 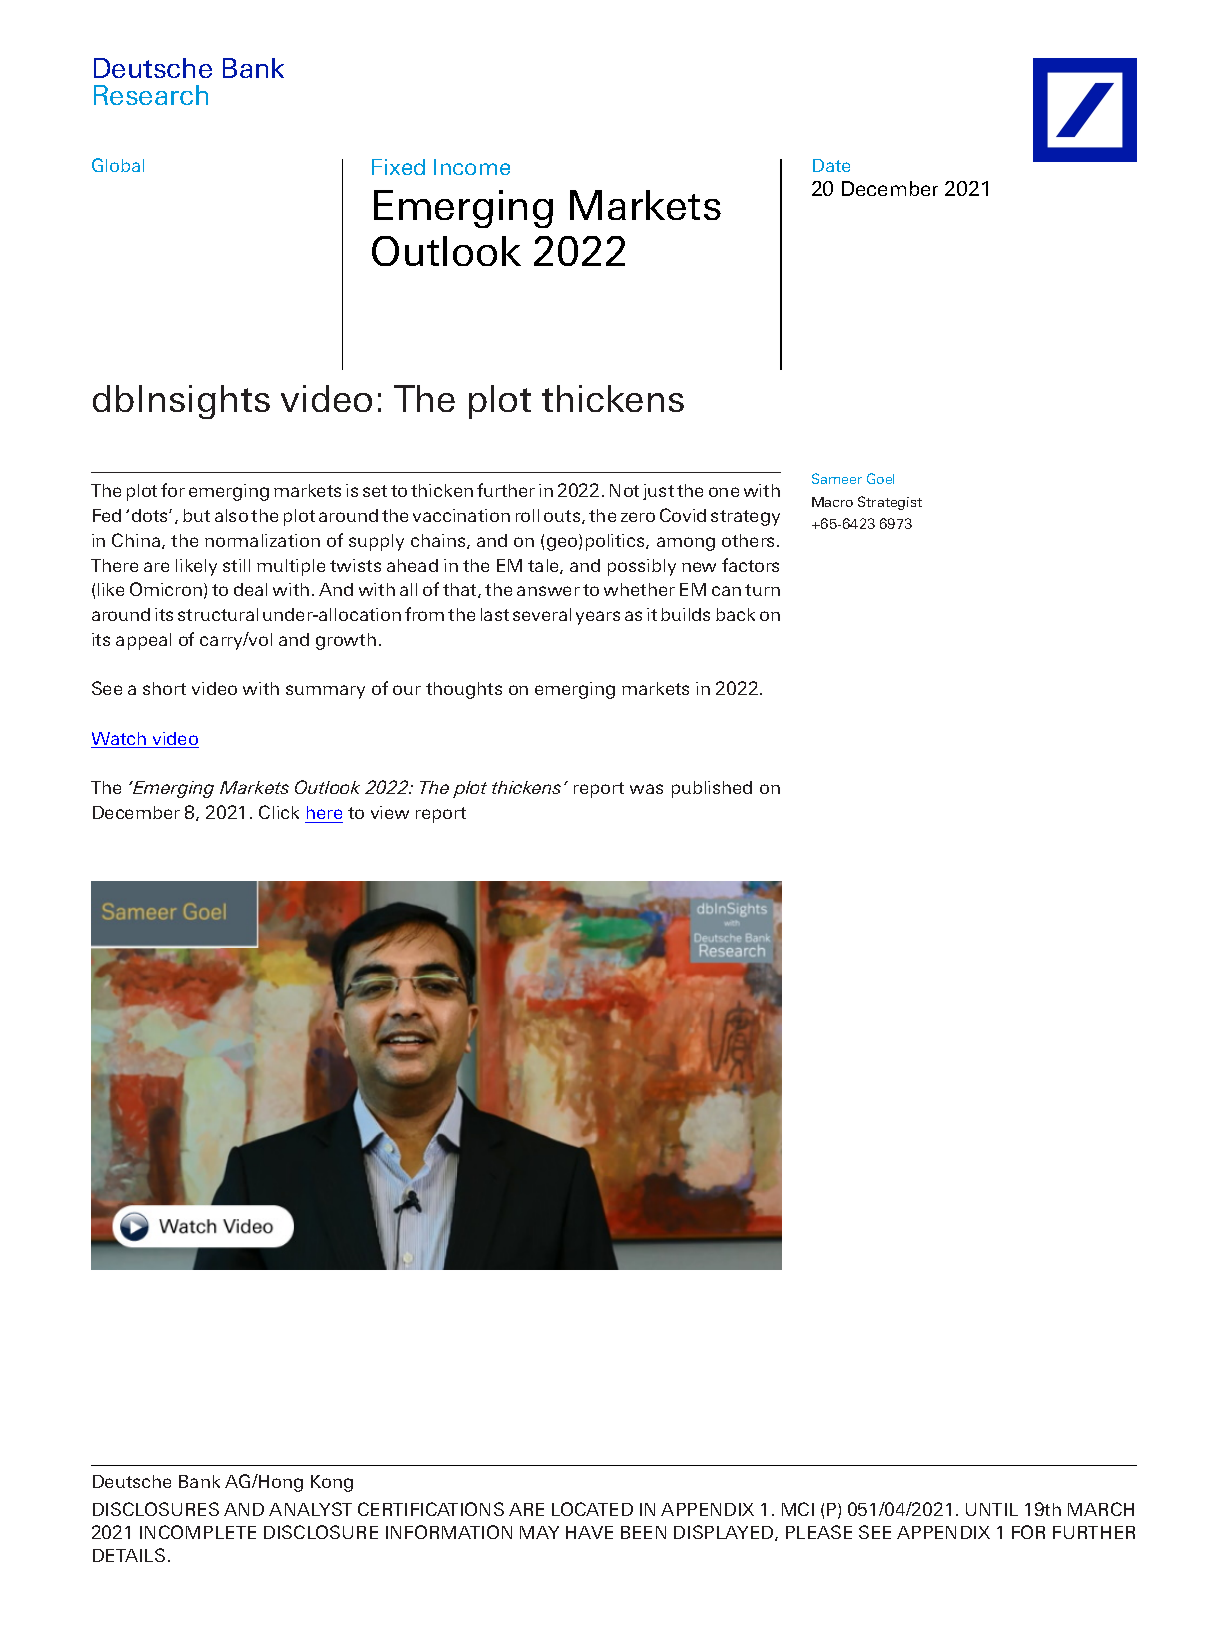 I want to click on was, so click(x=646, y=789).
